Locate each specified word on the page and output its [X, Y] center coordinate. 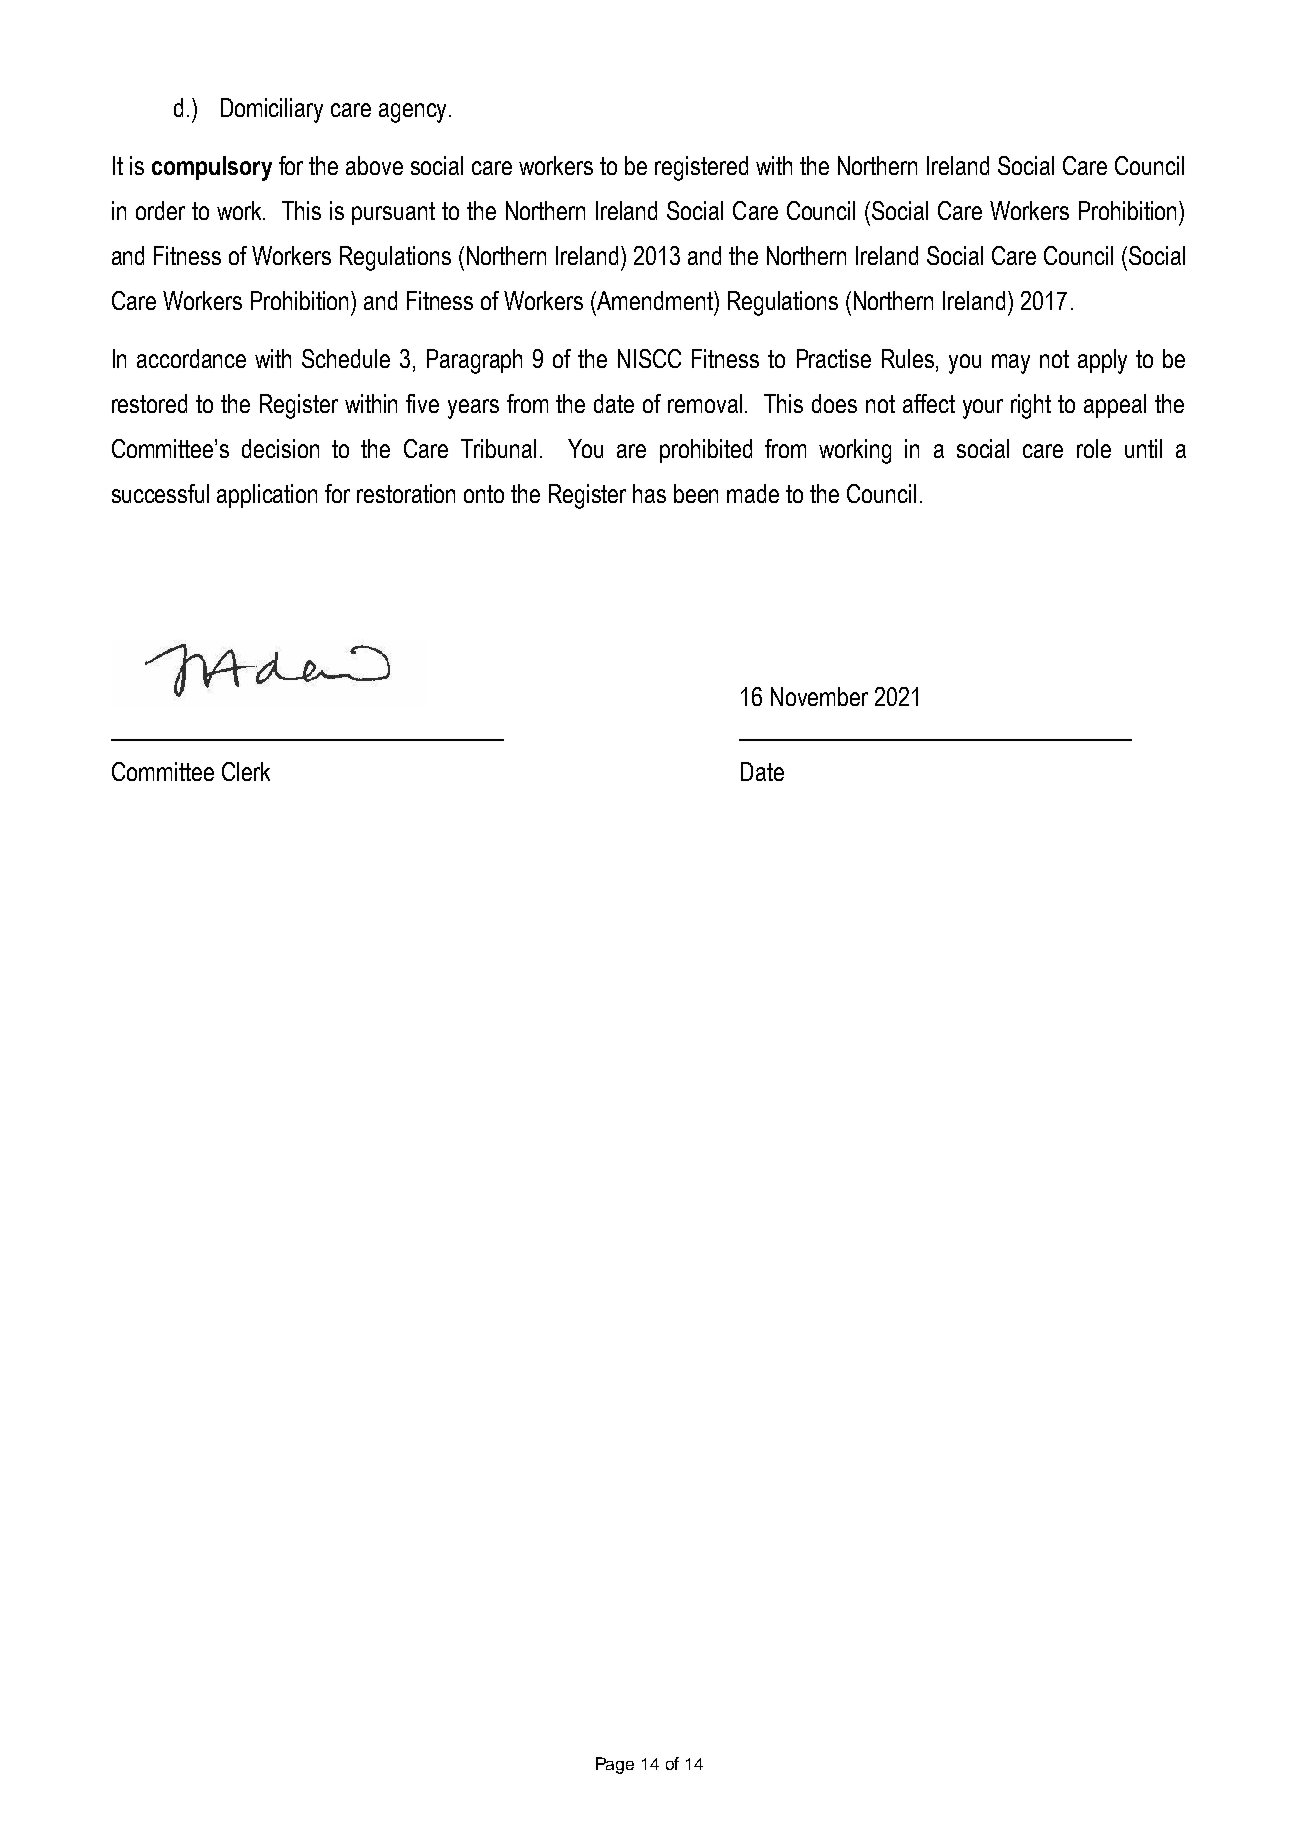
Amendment [655, 300]
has [649, 493]
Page [615, 1765]
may [1011, 364]
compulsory [212, 168]
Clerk [246, 771]
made [753, 493]
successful [160, 493]
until [1143, 448]
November [819, 696]
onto [484, 494]
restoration [406, 493]
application [267, 496]
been [696, 493]
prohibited [706, 451]
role [1094, 448]
